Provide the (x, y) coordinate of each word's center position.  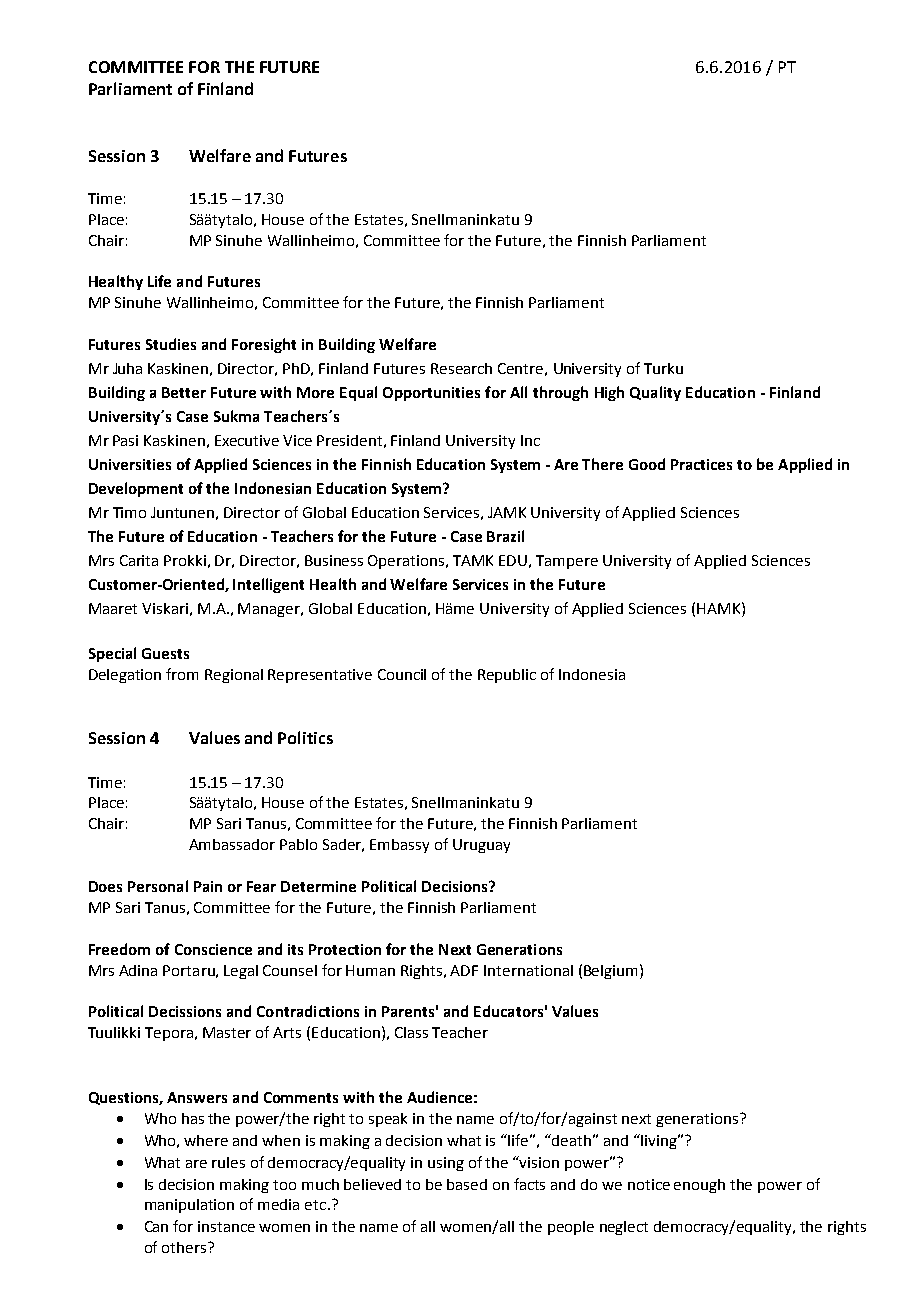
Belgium (610, 972)
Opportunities (431, 394)
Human (370, 970)
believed (372, 1184)
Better (184, 392)
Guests (165, 653)
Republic (507, 676)
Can (156, 1226)
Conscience (213, 949)
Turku (663, 368)
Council (402, 674)
